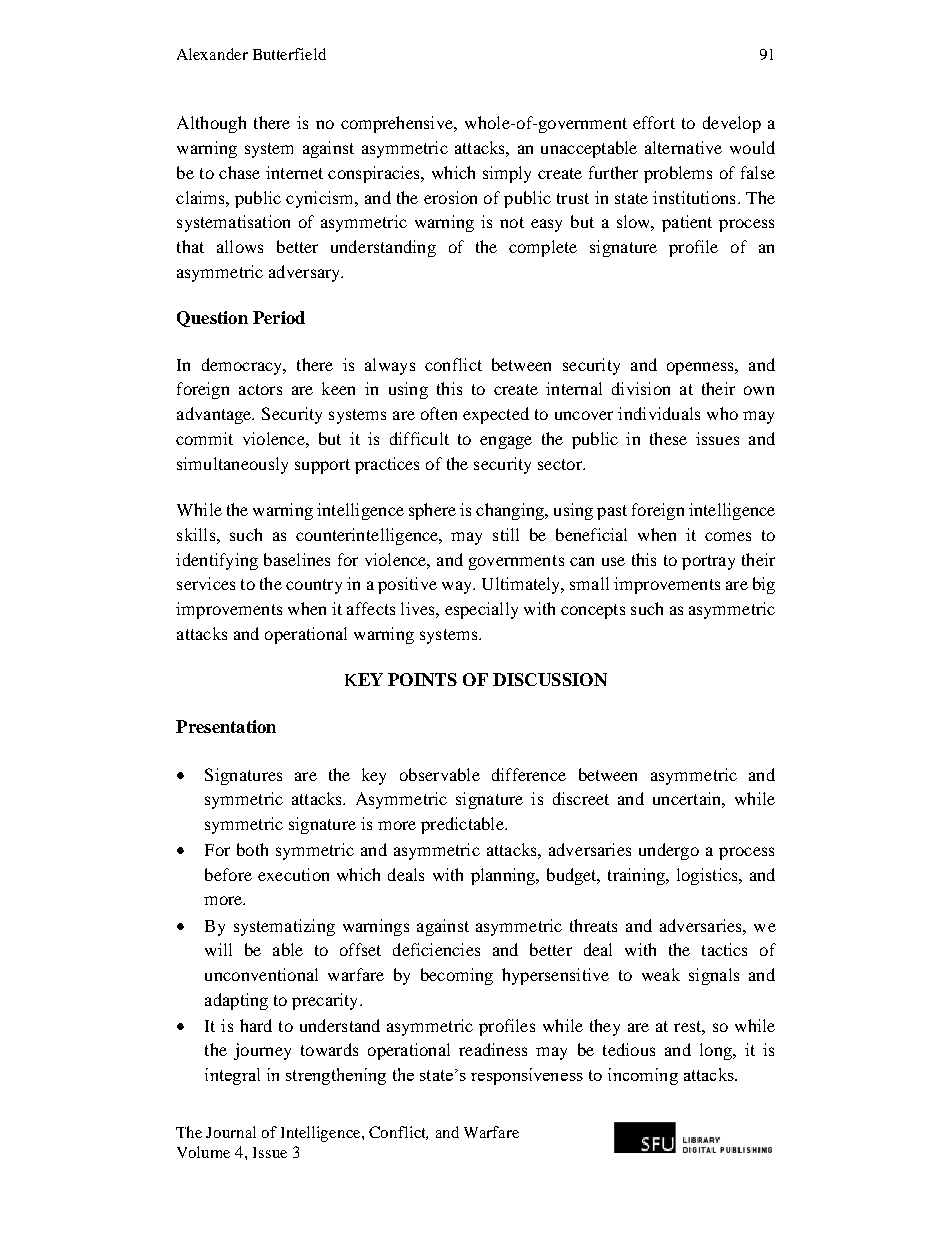 The height and width of the screenshot is (1233, 952). Describe the element at coordinates (511, 511) in the screenshot. I see `changing` at that location.
